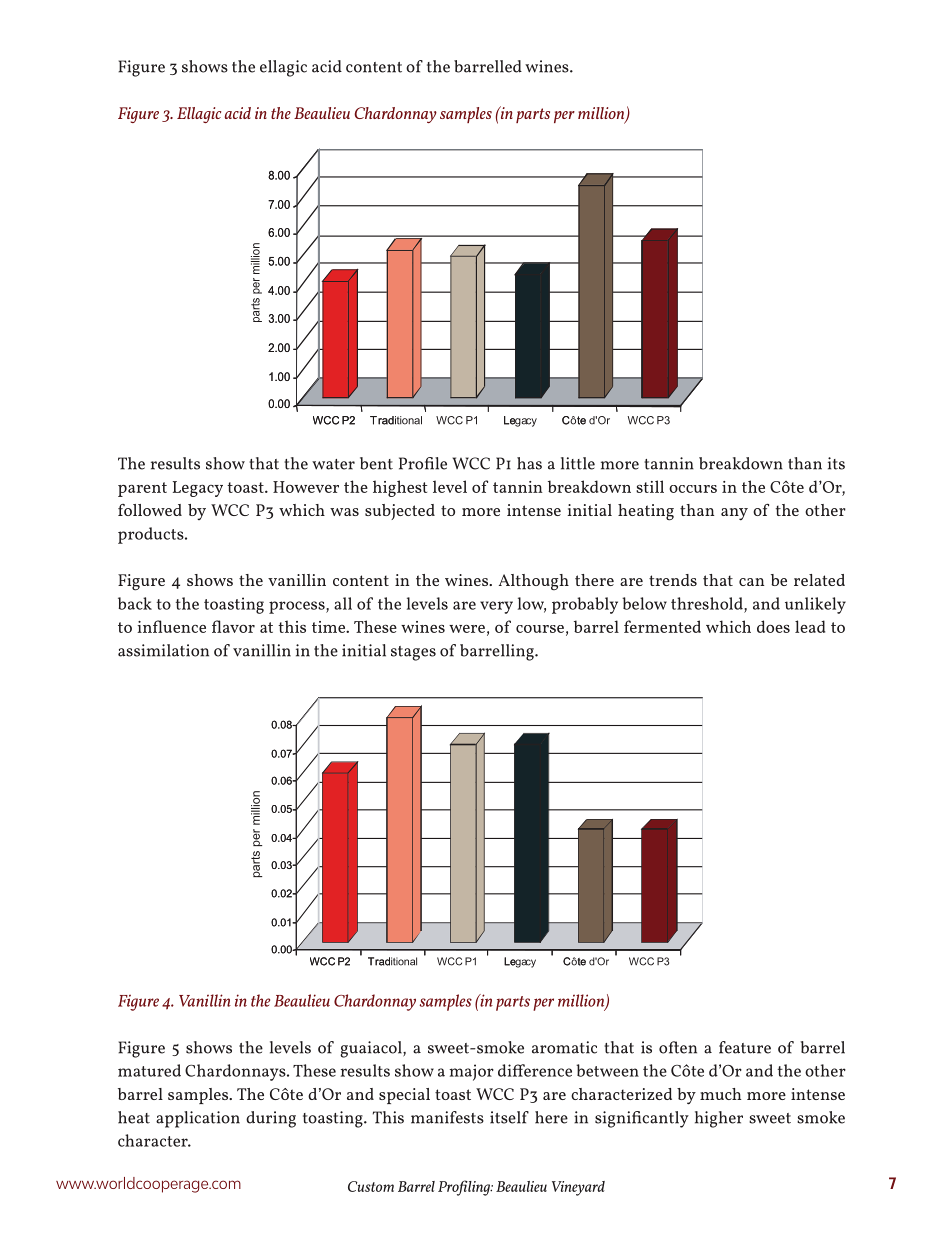 The height and width of the document is (1233, 952). I want to click on were, so click(467, 629).
